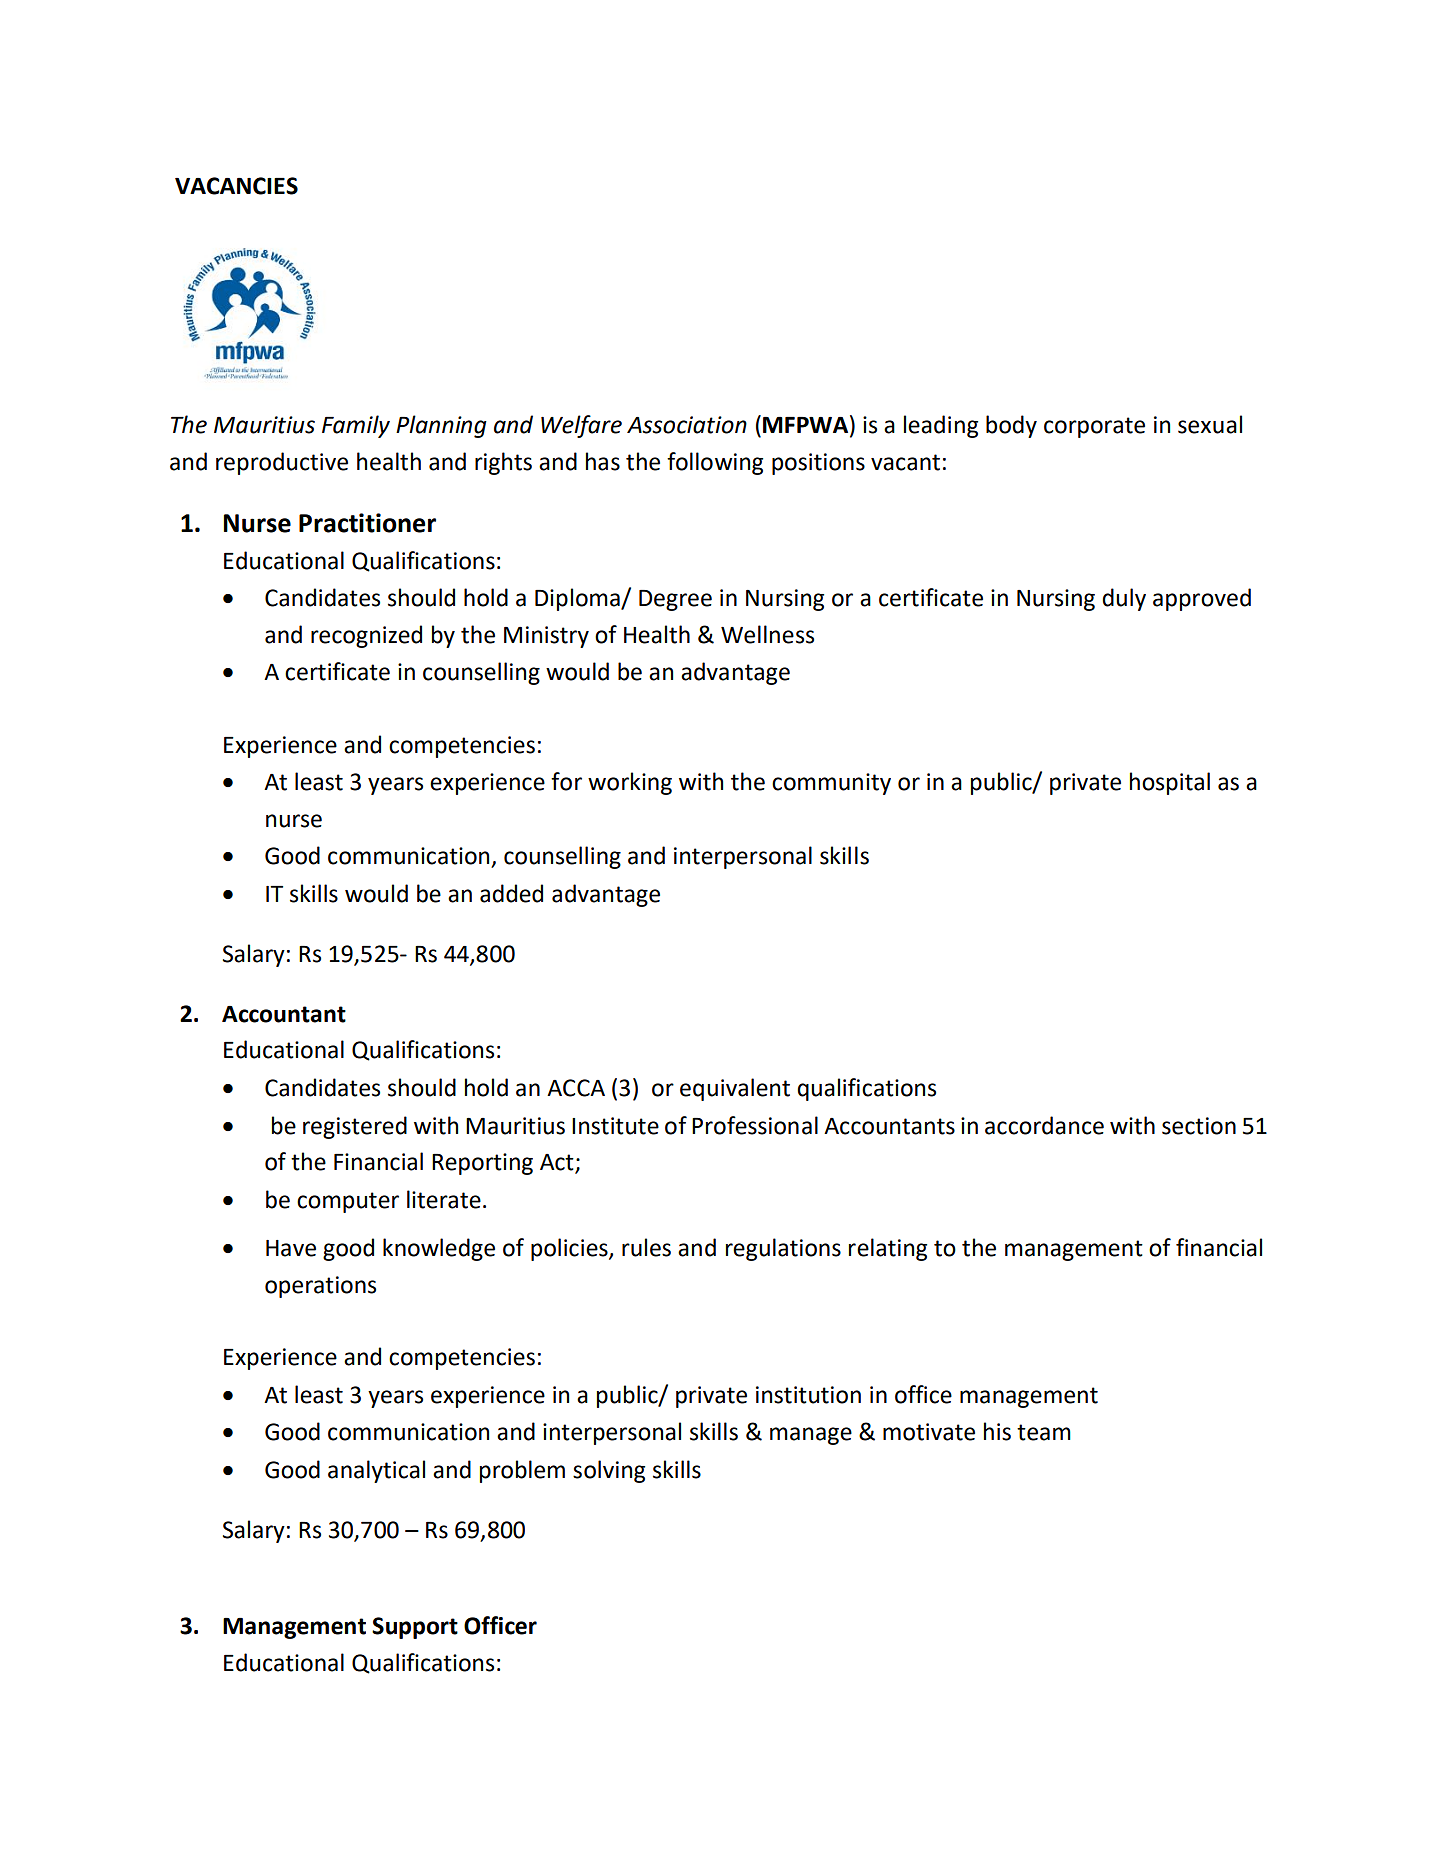 This image has height=1861, width=1438. I want to click on added, so click(511, 893).
